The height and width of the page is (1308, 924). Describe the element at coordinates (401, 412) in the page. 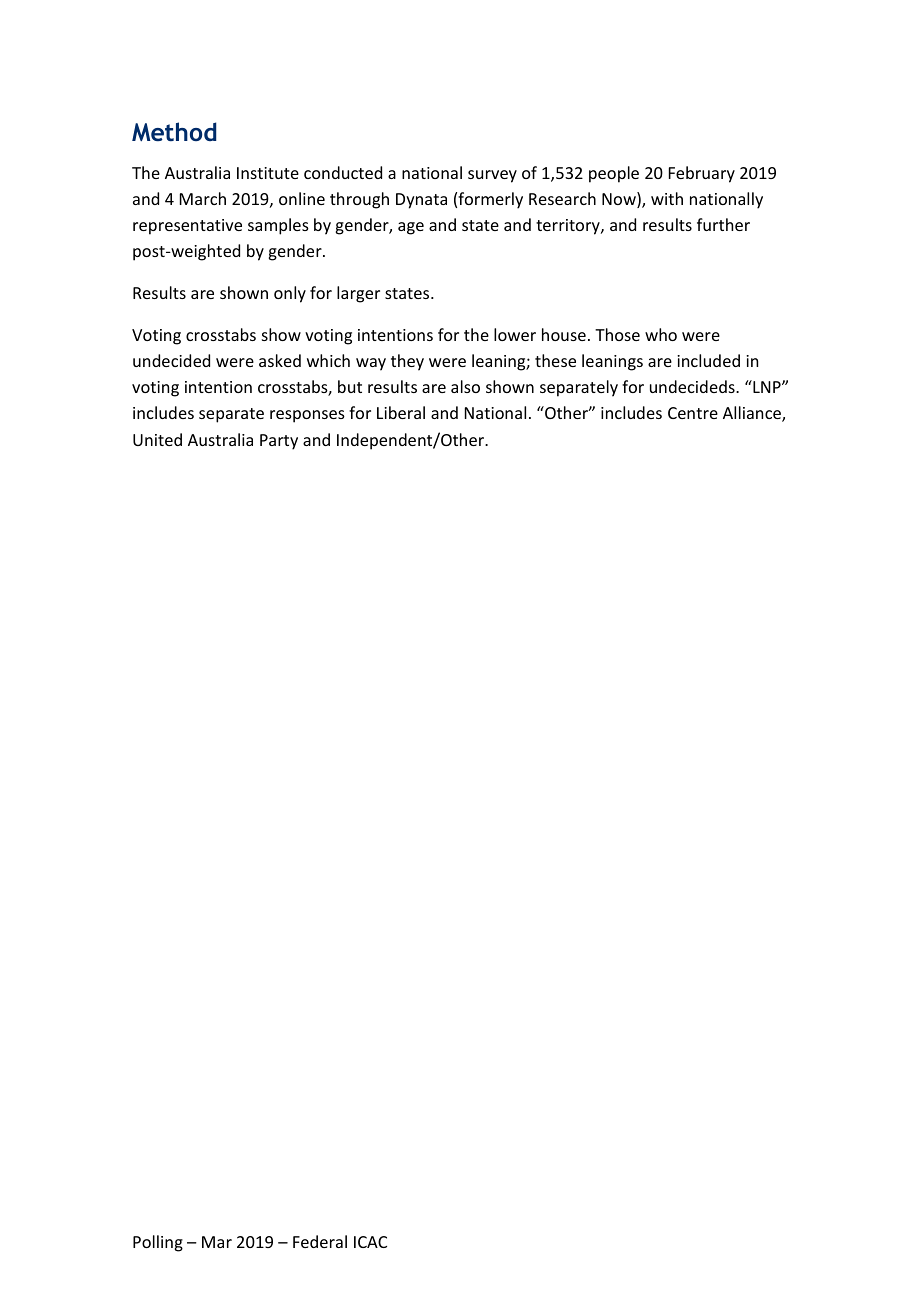

I see `Liberal` at that location.
